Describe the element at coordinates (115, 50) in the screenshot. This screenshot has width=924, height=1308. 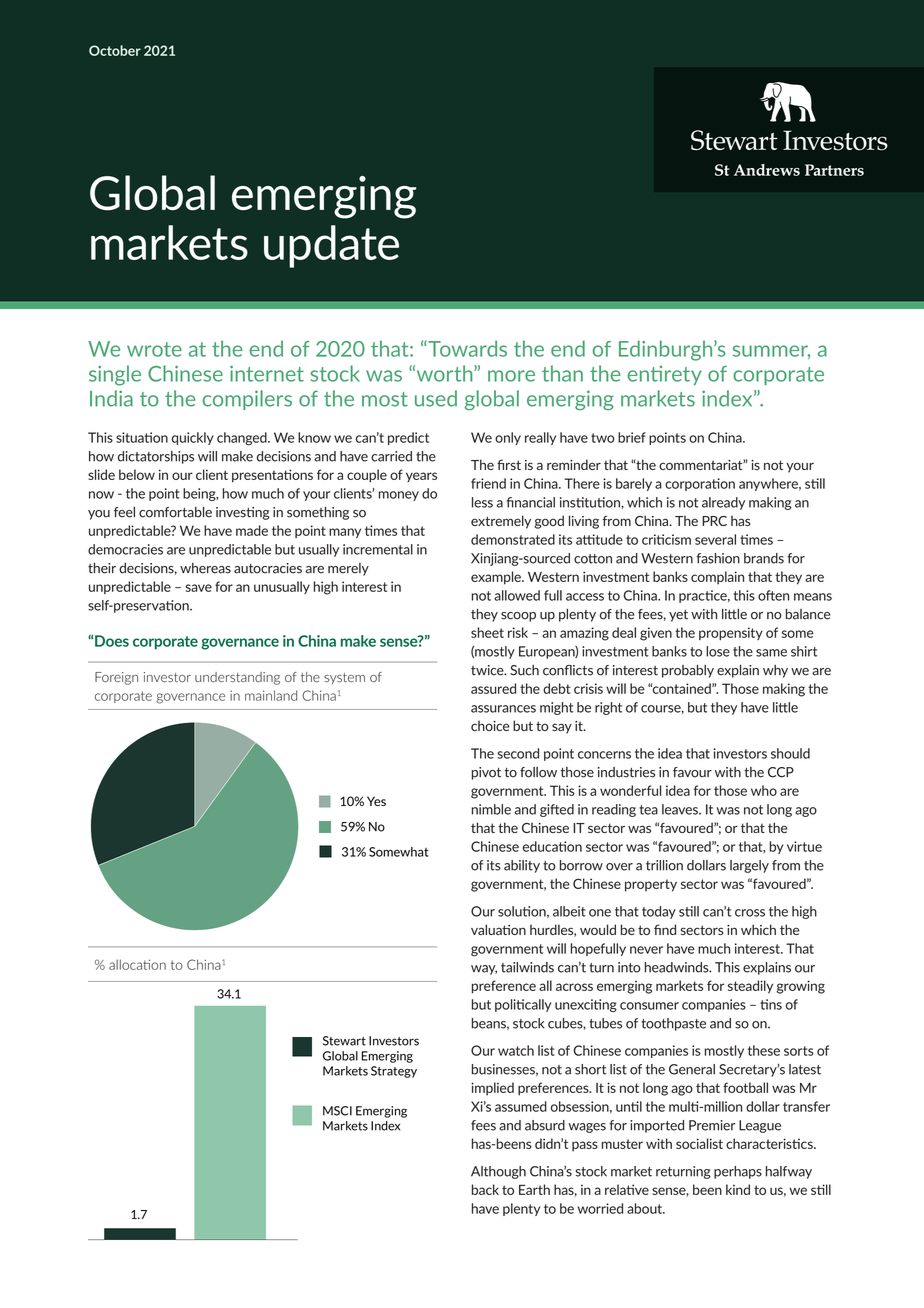
I see `October` at that location.
